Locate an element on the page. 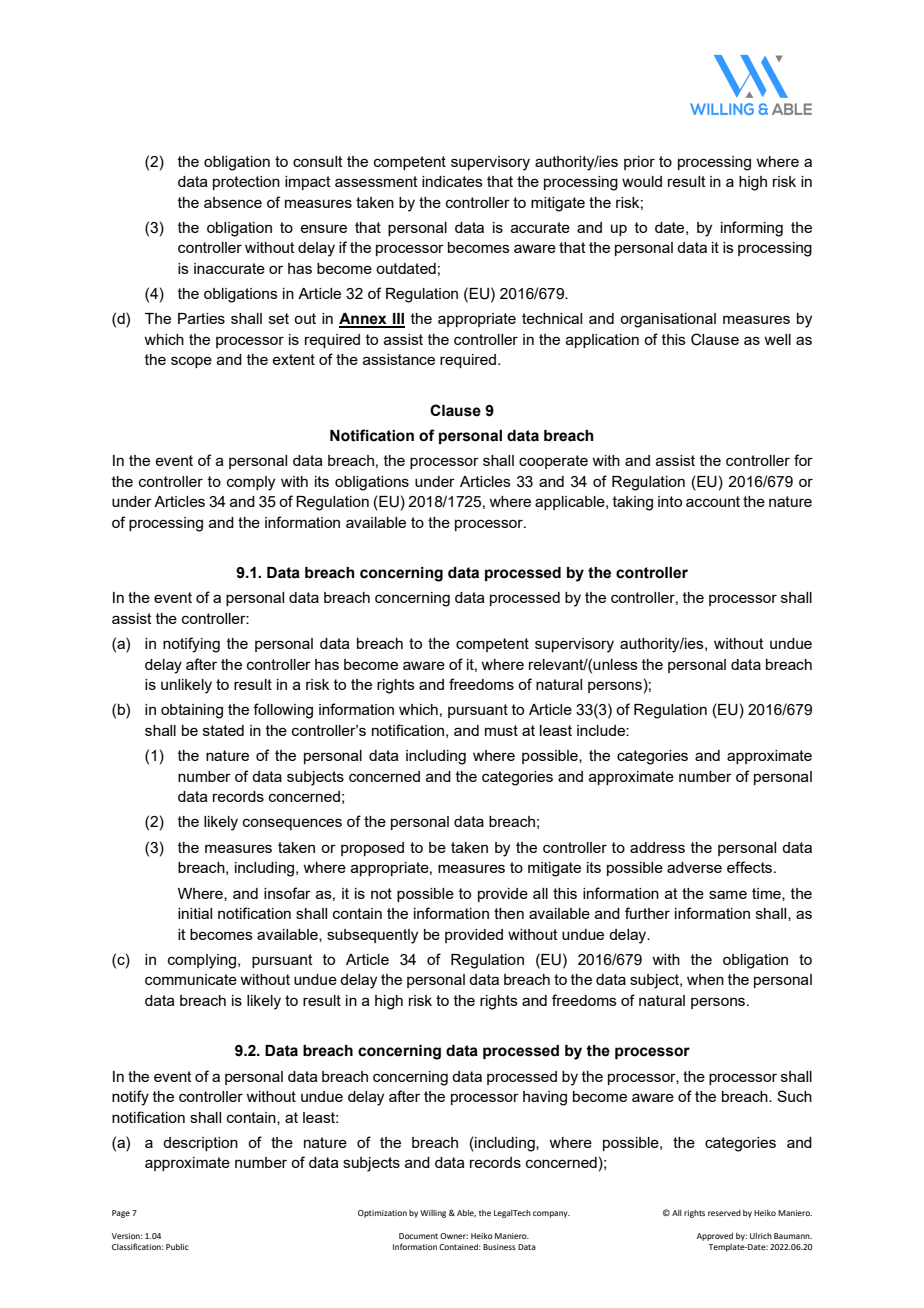 The image size is (924, 1308). reserved is located at coordinates (724, 1213).
